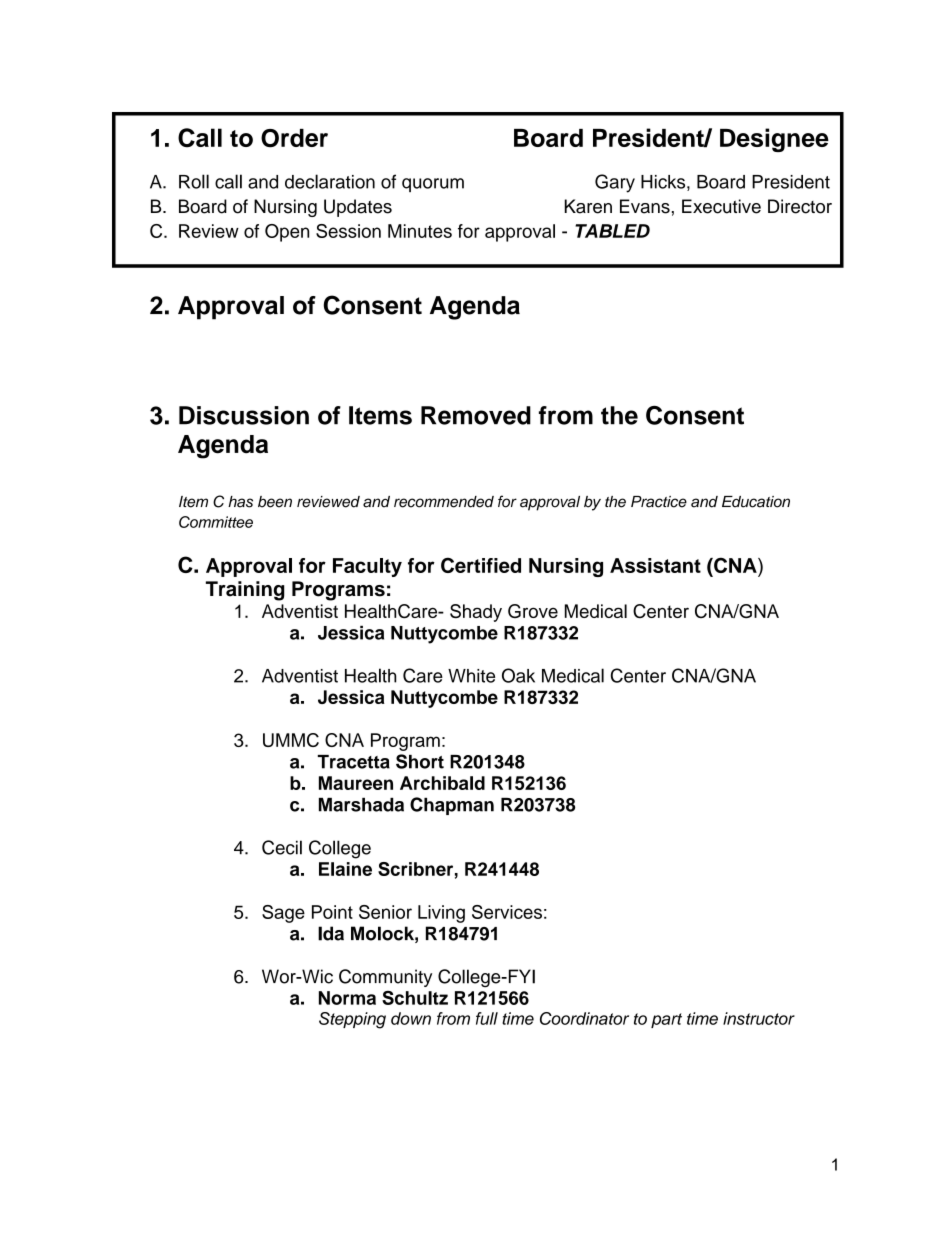 This page has width=952, height=1233. Describe the element at coordinates (759, 1018) in the page. I see `instructor` at that location.
